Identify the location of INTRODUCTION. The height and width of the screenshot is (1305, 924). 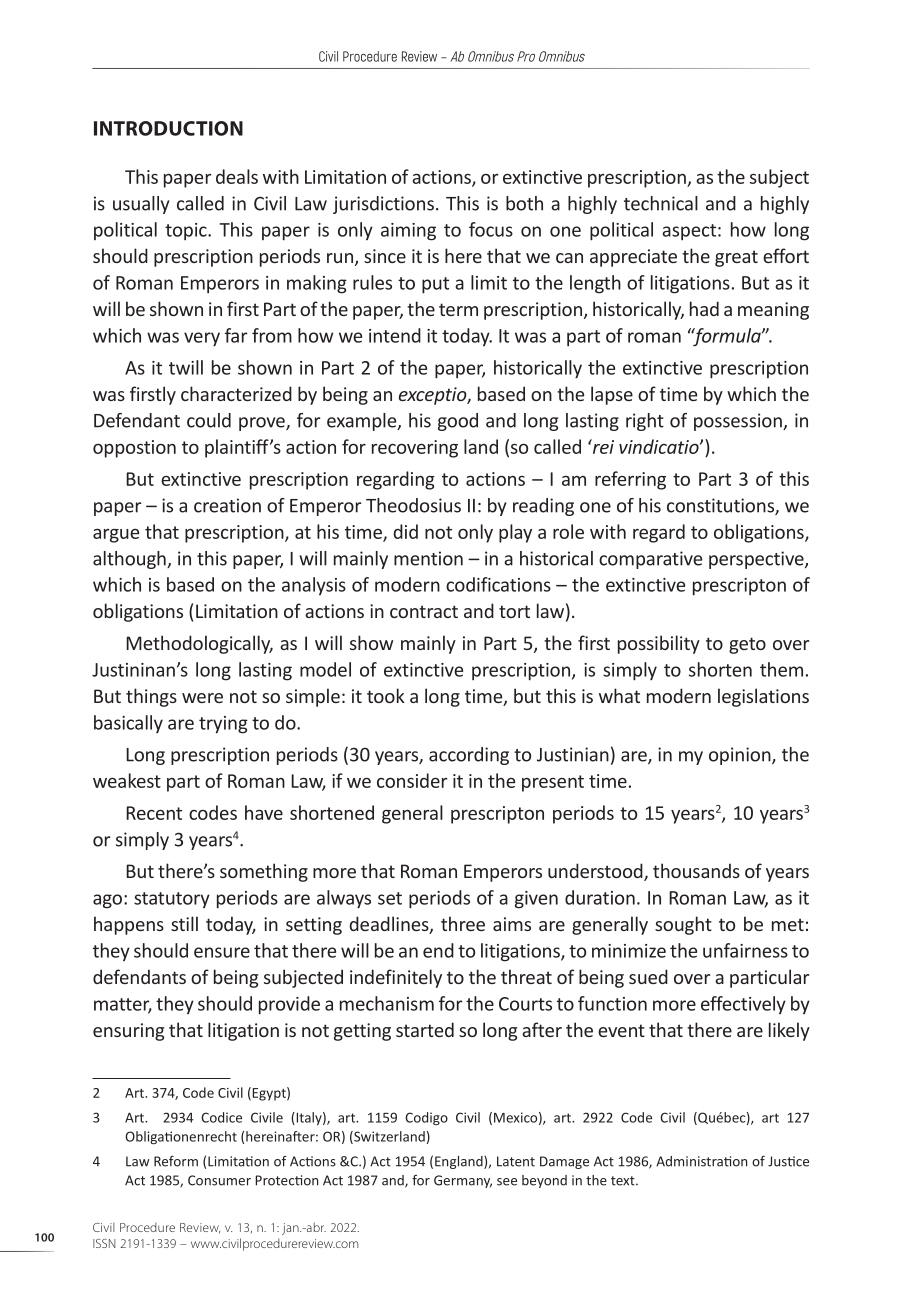
(168, 128).
